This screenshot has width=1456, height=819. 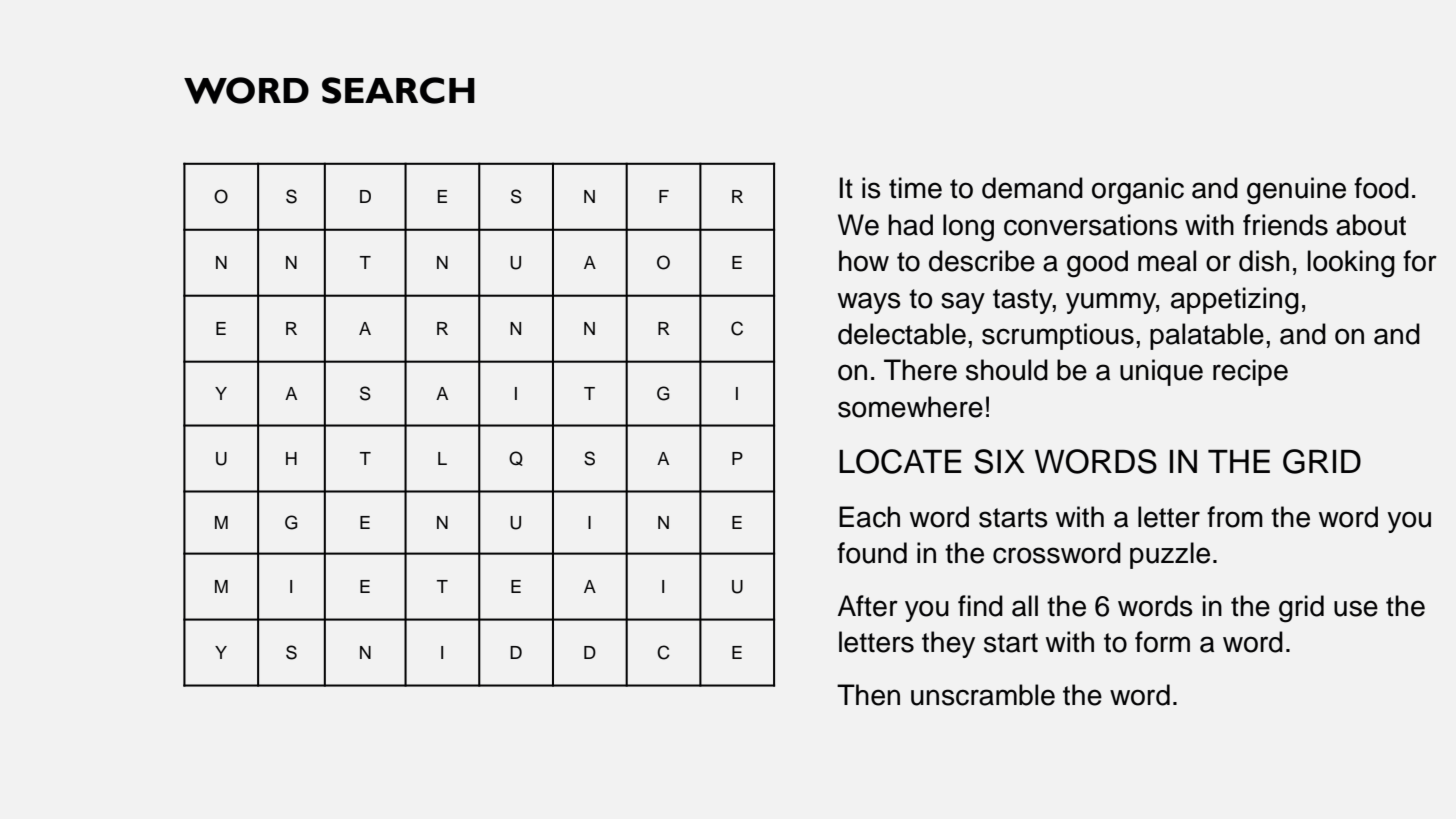 I want to click on unscramble, so click(x=983, y=695).
